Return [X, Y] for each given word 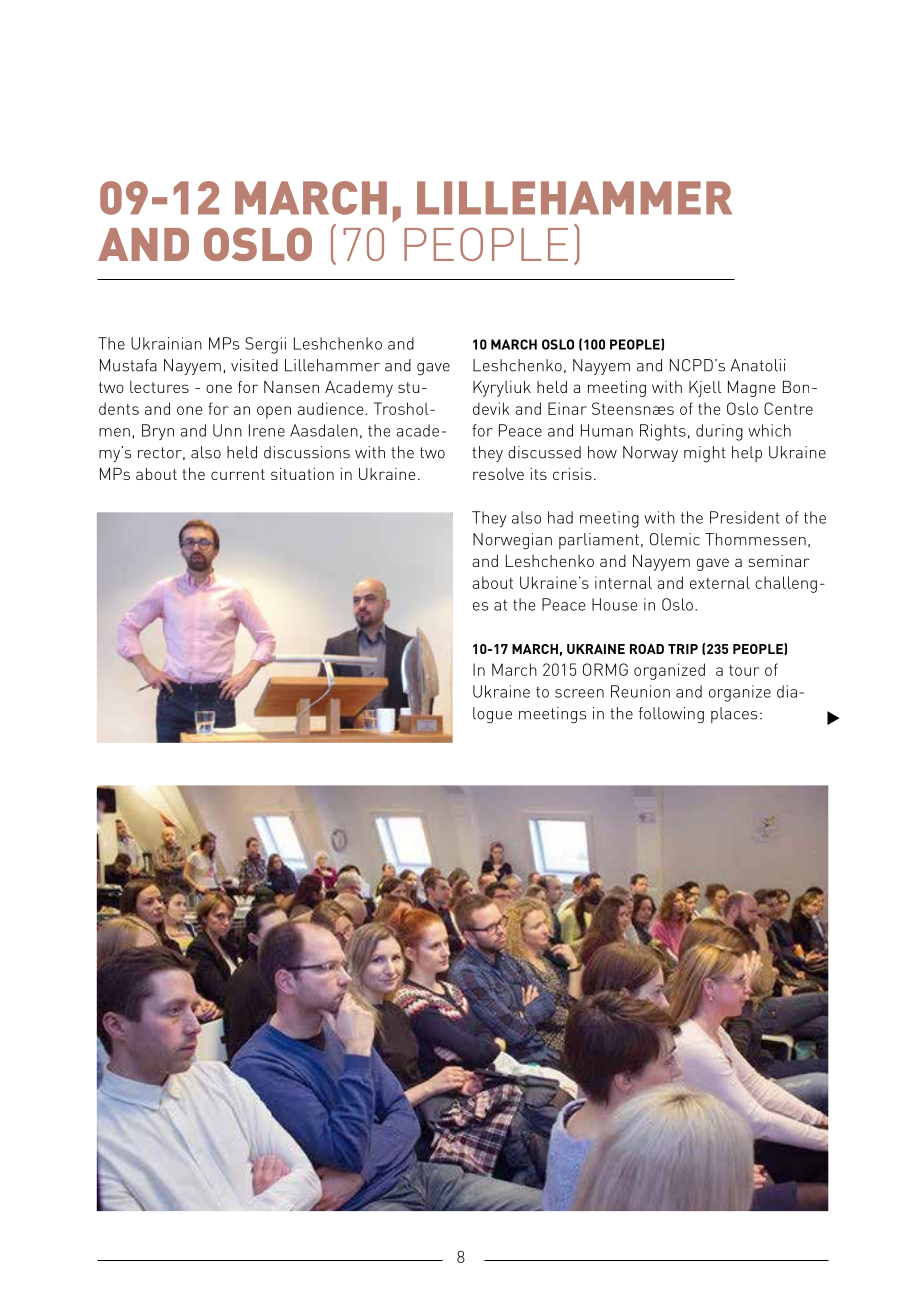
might [705, 454]
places [734, 715]
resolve [498, 474]
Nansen [291, 387]
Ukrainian [166, 343]
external [720, 582]
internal [623, 582]
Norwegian [512, 541]
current [238, 474]
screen [579, 693]
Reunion [640, 691]
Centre [788, 408]
